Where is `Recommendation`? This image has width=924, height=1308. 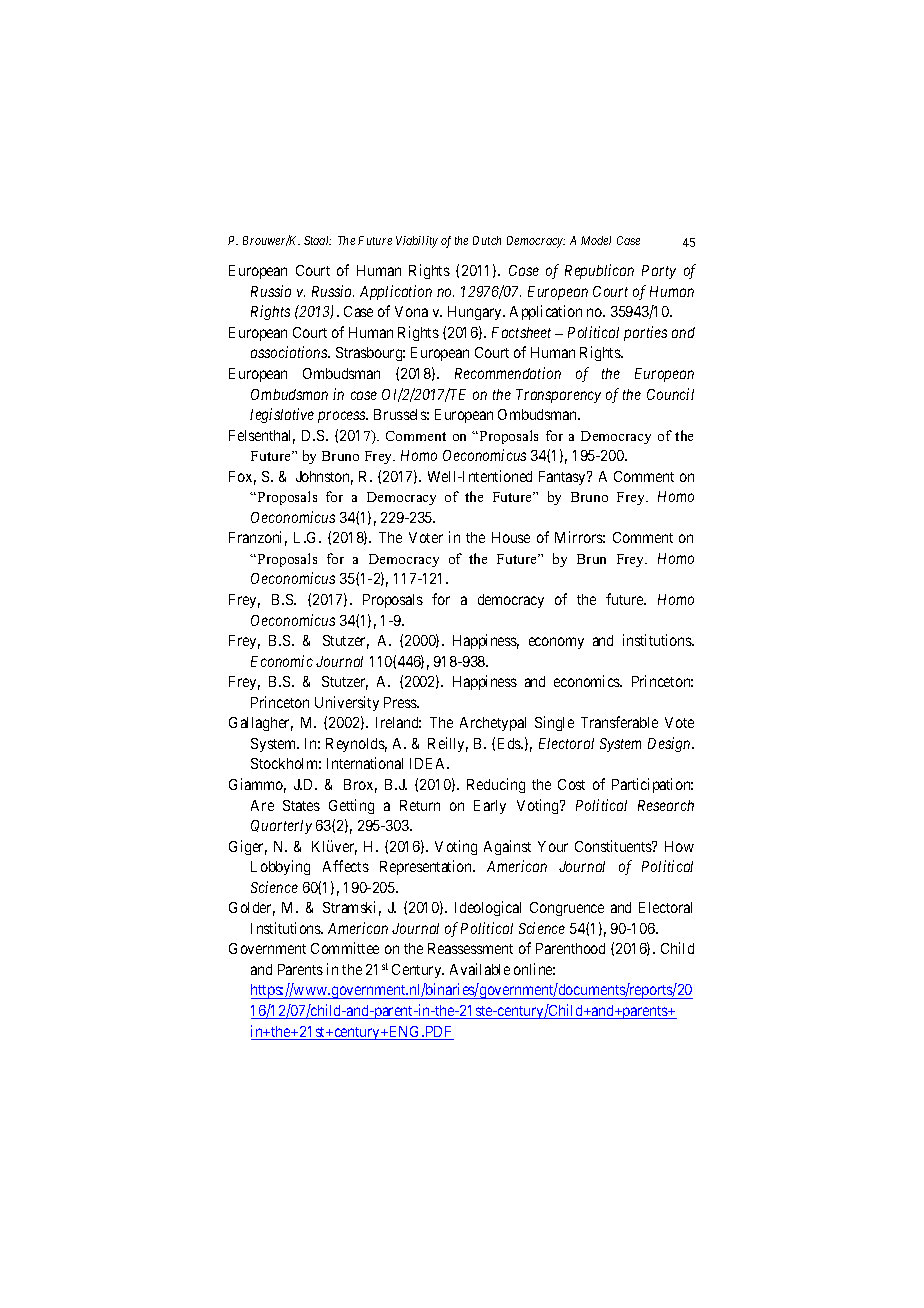
Recommendation is located at coordinates (508, 373).
